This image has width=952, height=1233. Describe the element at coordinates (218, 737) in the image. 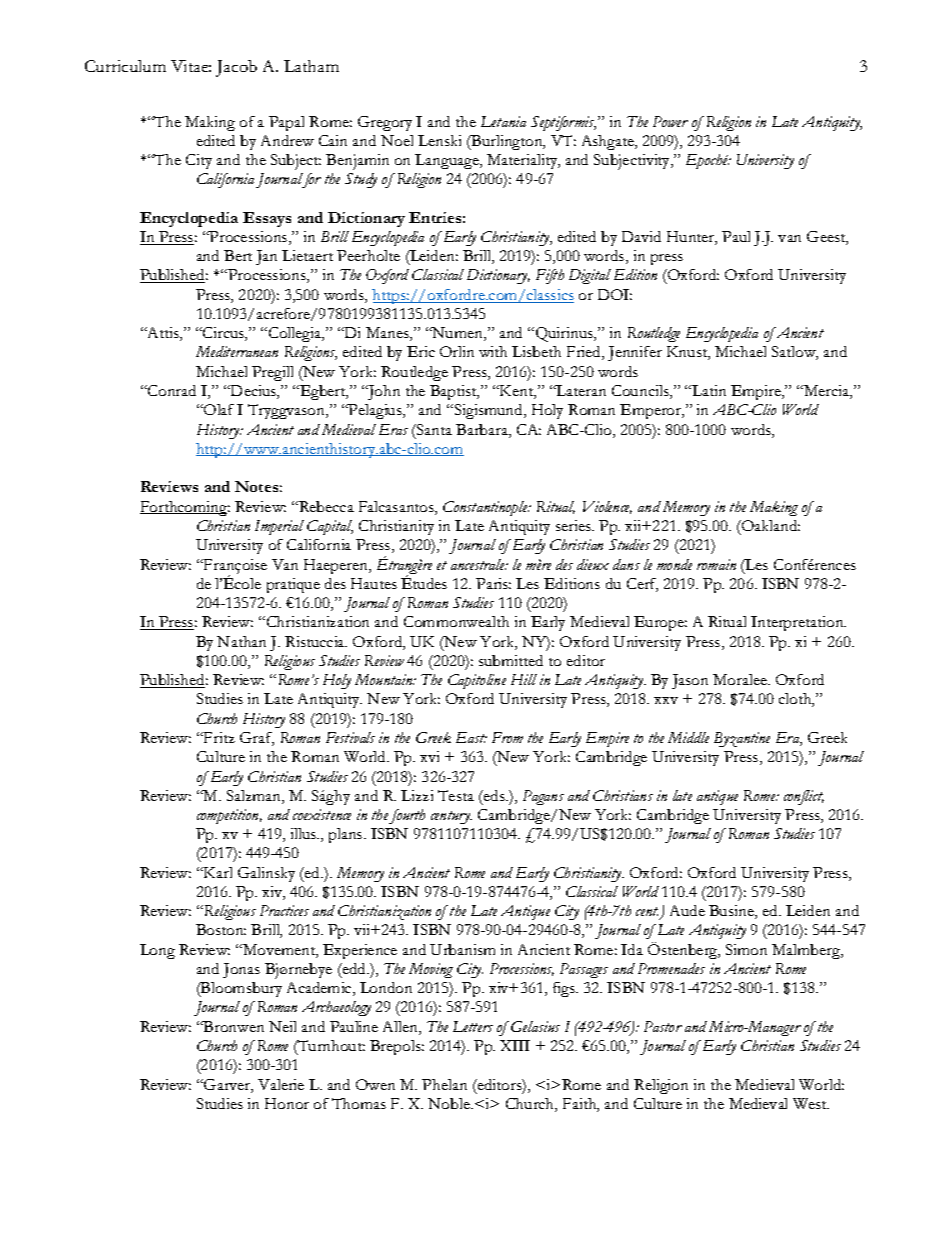

I see `Fritz` at that location.
